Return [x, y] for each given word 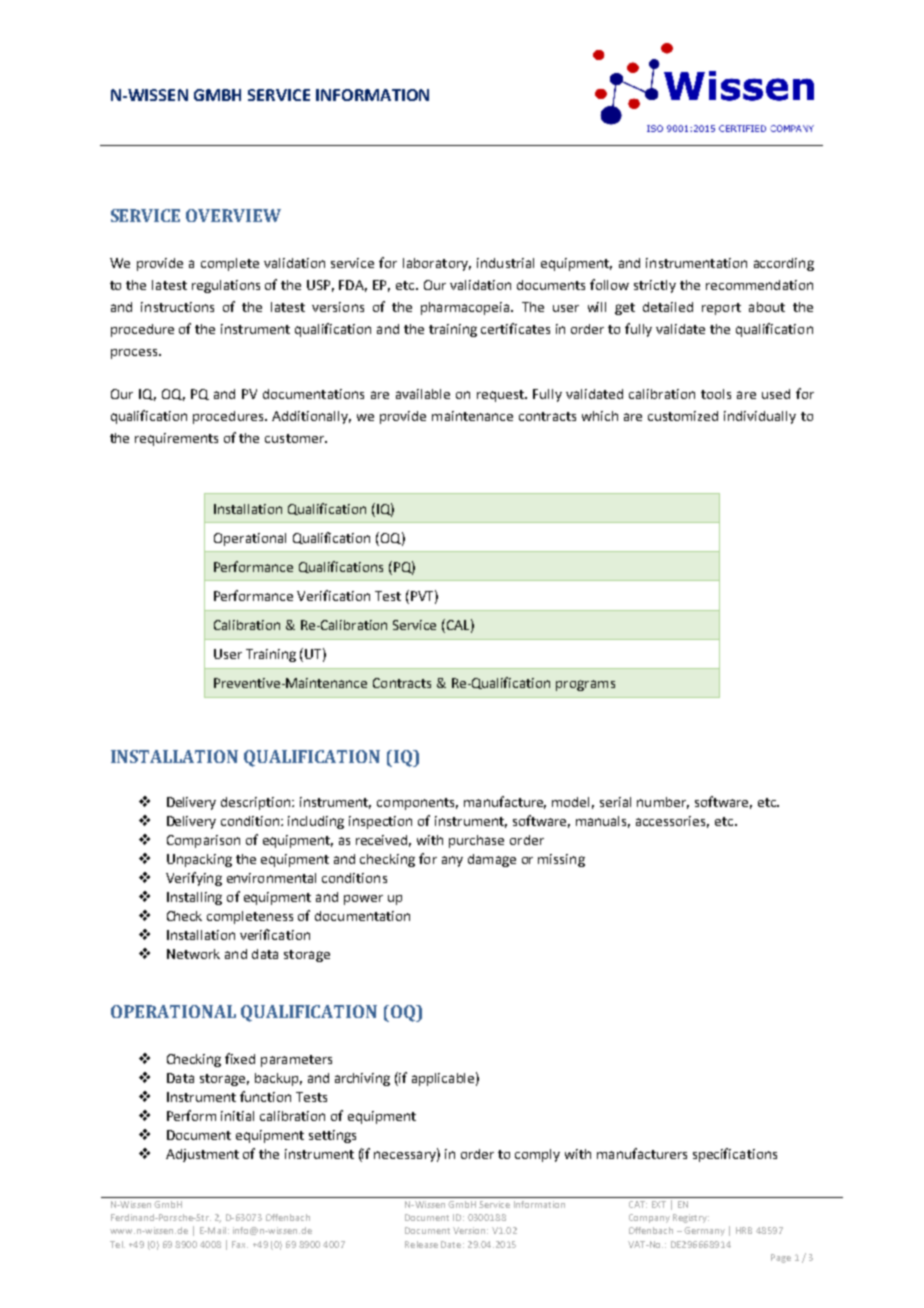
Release [421, 1244]
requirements [176, 439]
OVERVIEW [233, 215]
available [423, 394]
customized [683, 416]
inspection [380, 822]
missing [561, 860]
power [363, 900]
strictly [655, 286]
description [257, 803]
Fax [240, 1244]
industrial [505, 263]
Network [193, 954]
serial [615, 802]
